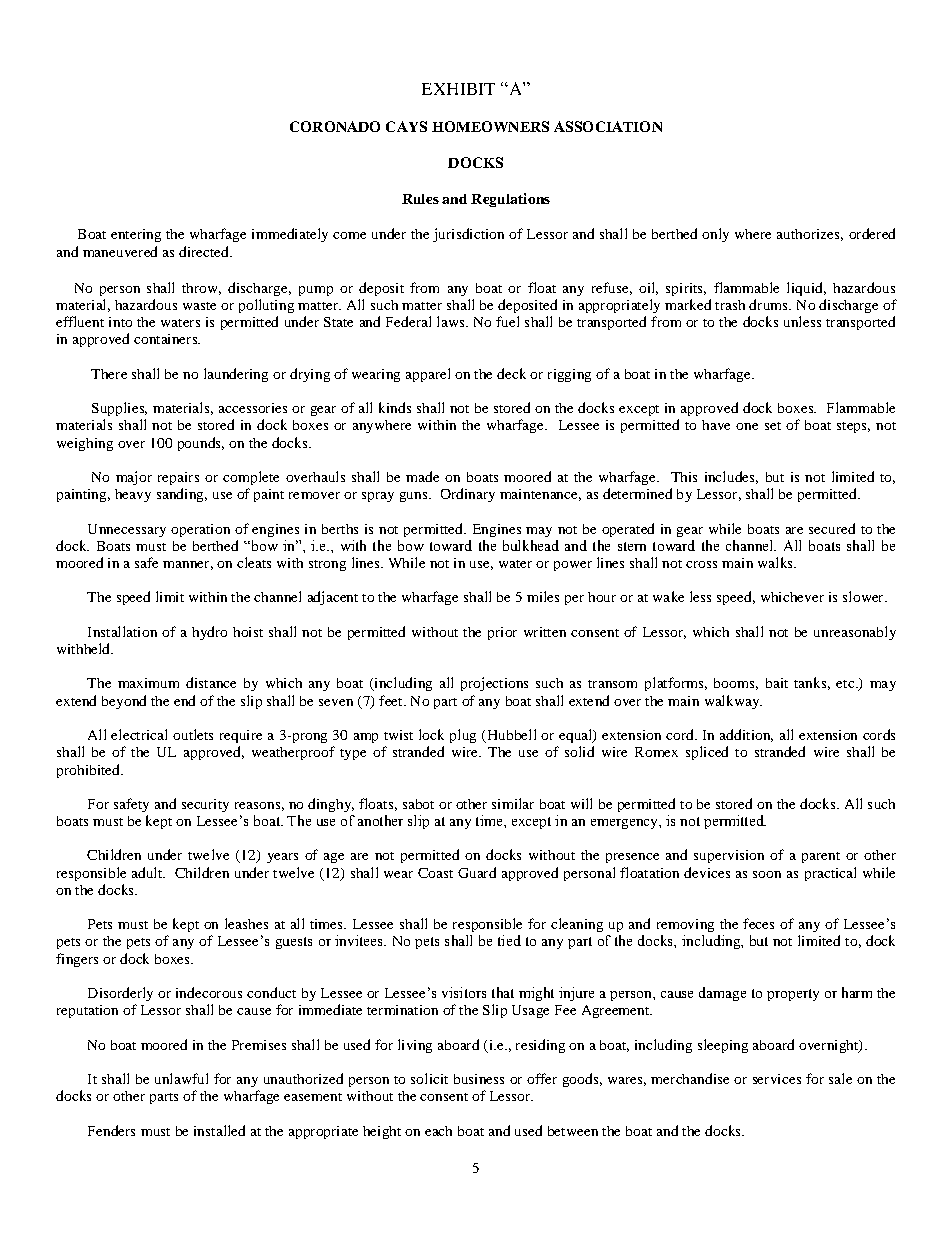  I want to click on set, so click(773, 426).
